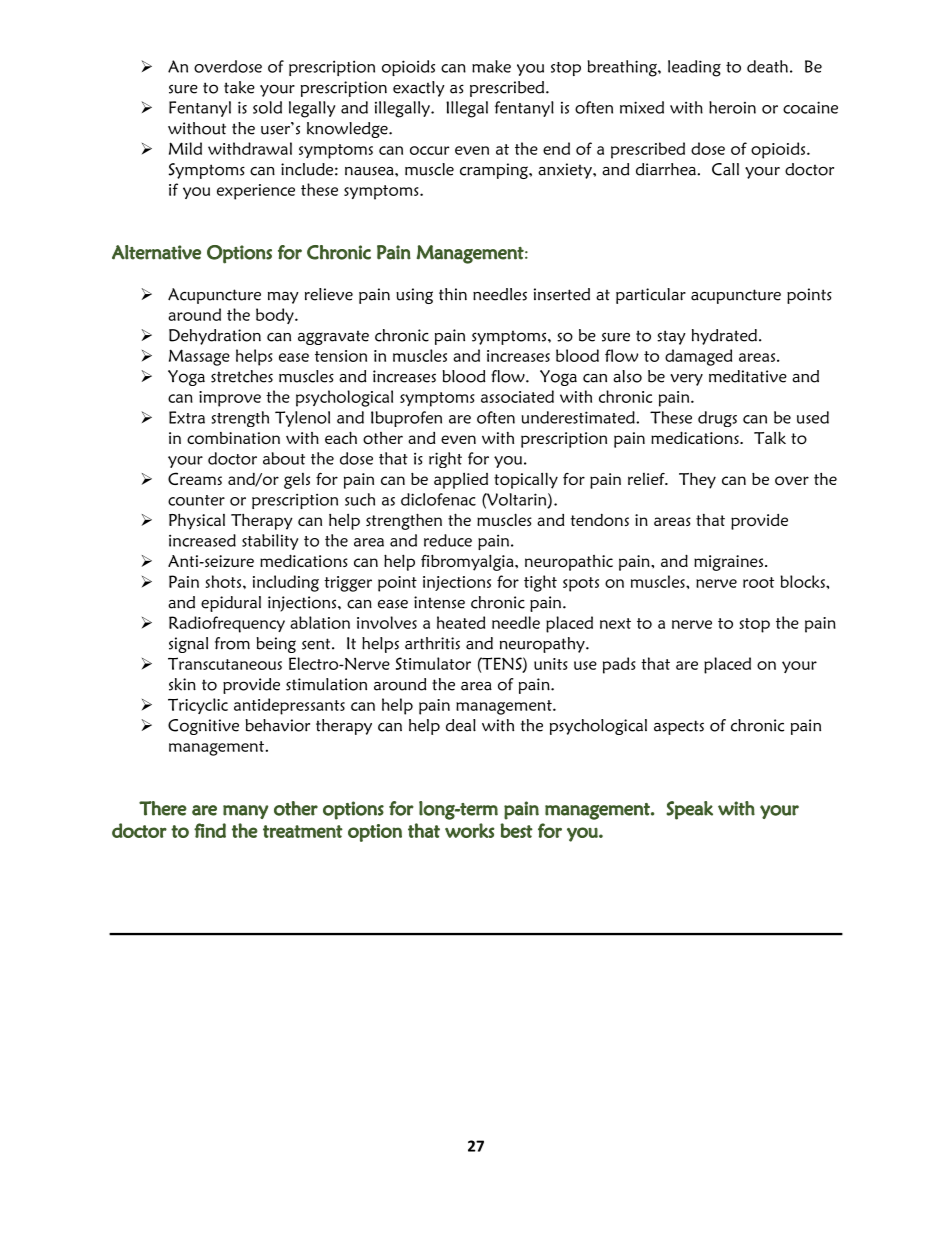  Describe the element at coordinates (469, 830) in the page. I see `works` at that location.
